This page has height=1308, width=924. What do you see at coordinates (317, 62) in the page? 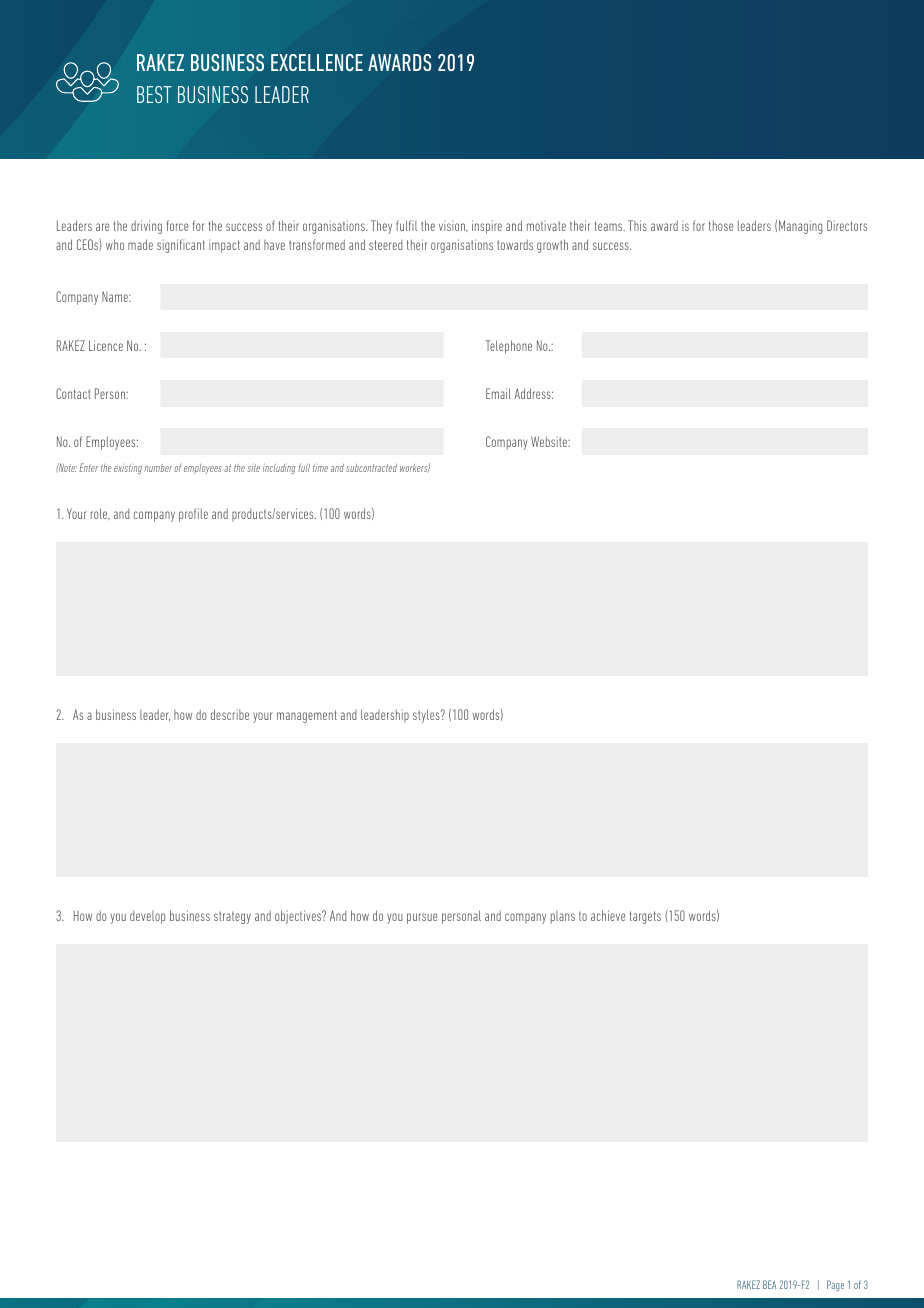
I see `EXCELLENCE` at bounding box center [317, 62].
